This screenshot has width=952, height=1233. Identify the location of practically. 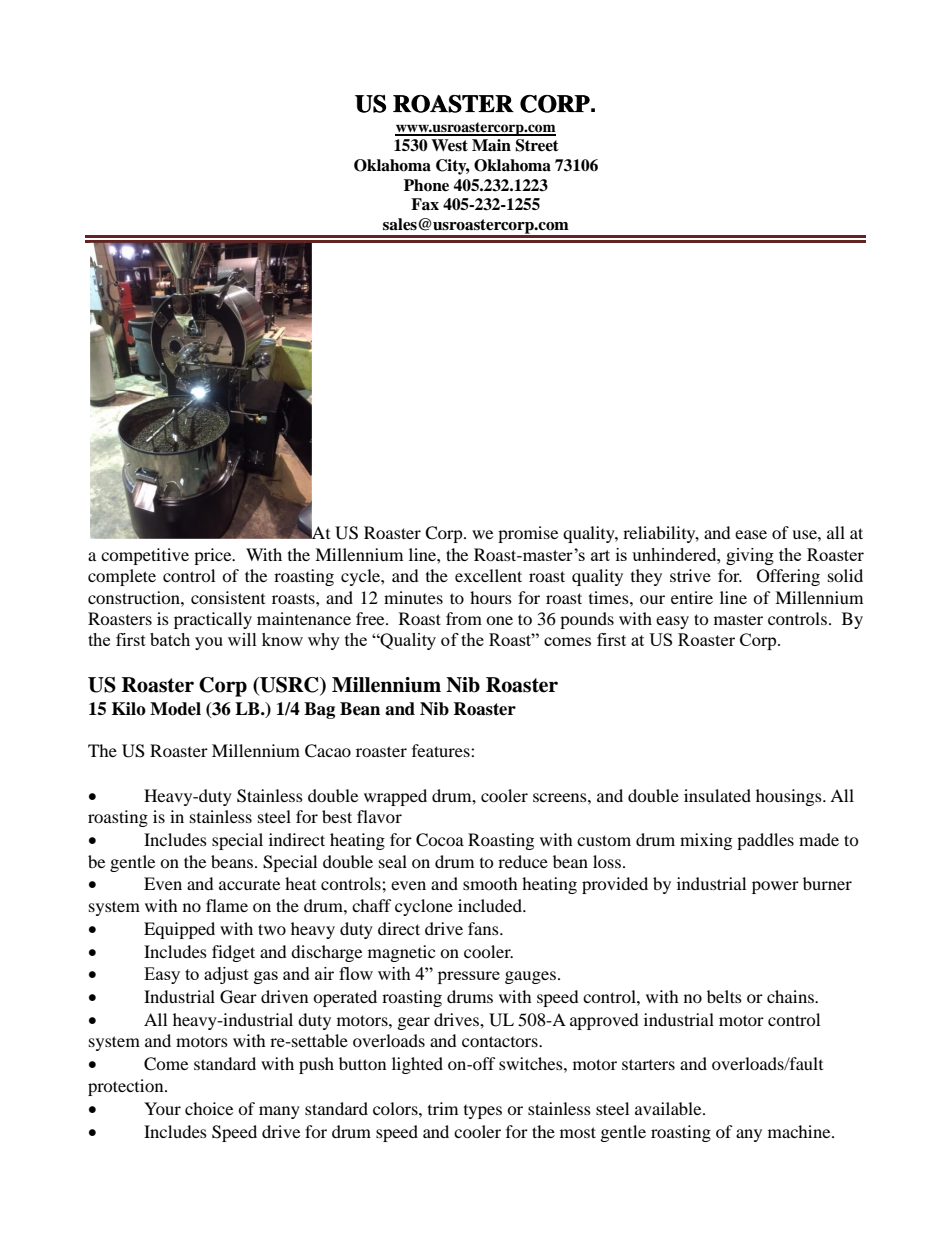
(213, 620).
